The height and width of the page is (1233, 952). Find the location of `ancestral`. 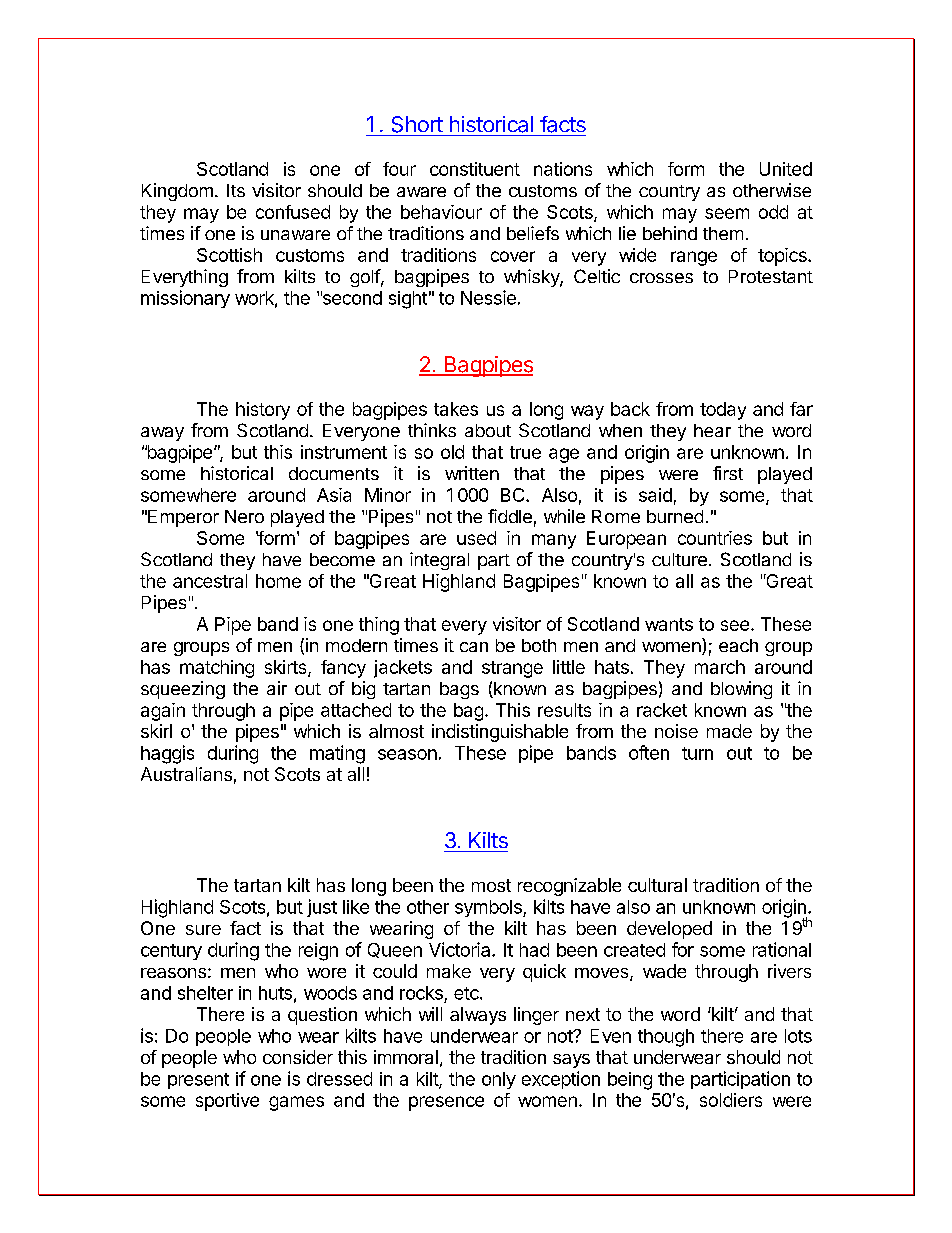

ancestral is located at coordinates (210, 581).
